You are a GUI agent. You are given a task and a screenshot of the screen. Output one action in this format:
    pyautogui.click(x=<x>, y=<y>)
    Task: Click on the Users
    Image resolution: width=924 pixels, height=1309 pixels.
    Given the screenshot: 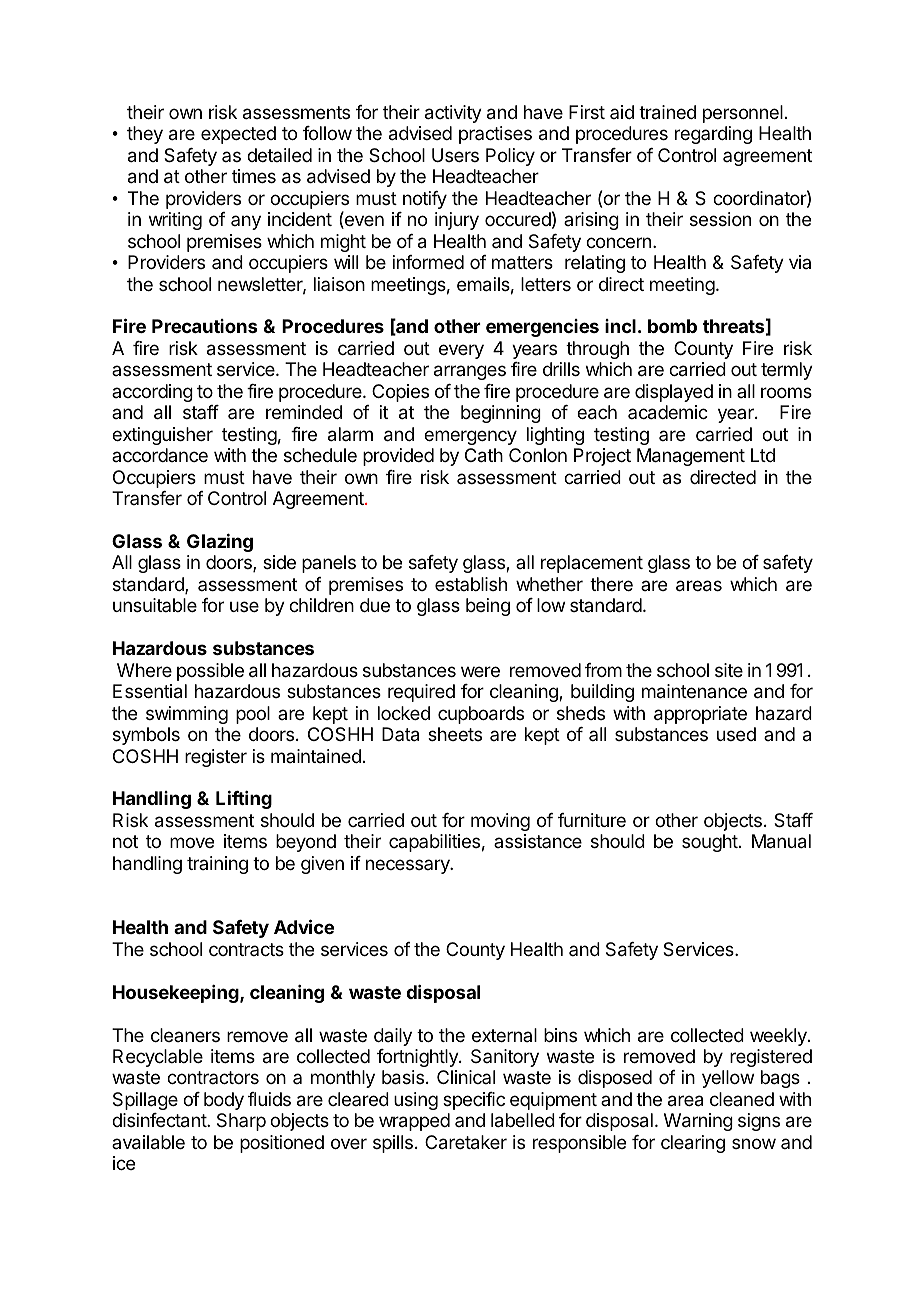 What is the action you would take?
    pyautogui.click(x=455, y=155)
